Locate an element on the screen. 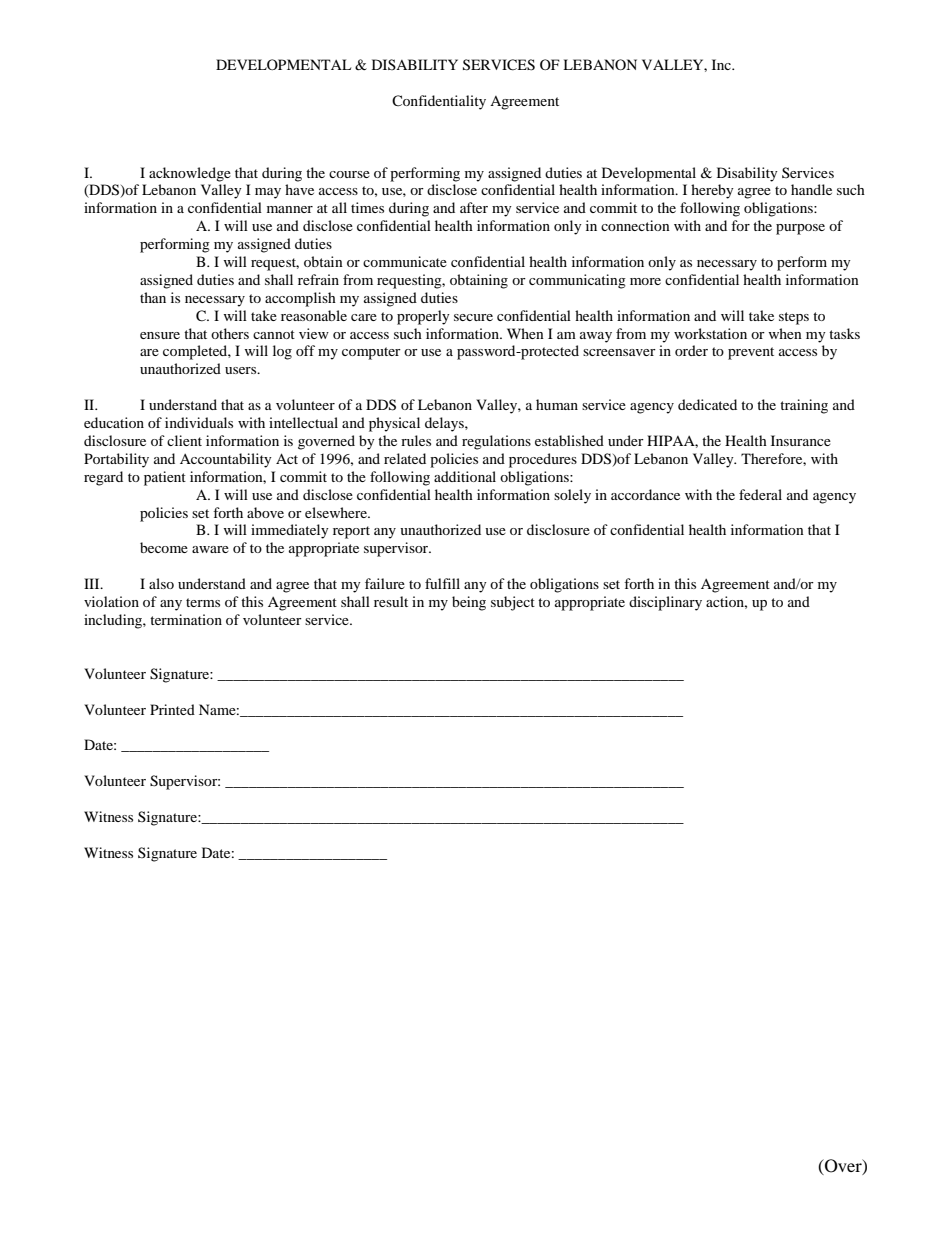 This screenshot has width=952, height=1233. disciplinary is located at coordinates (665, 603).
